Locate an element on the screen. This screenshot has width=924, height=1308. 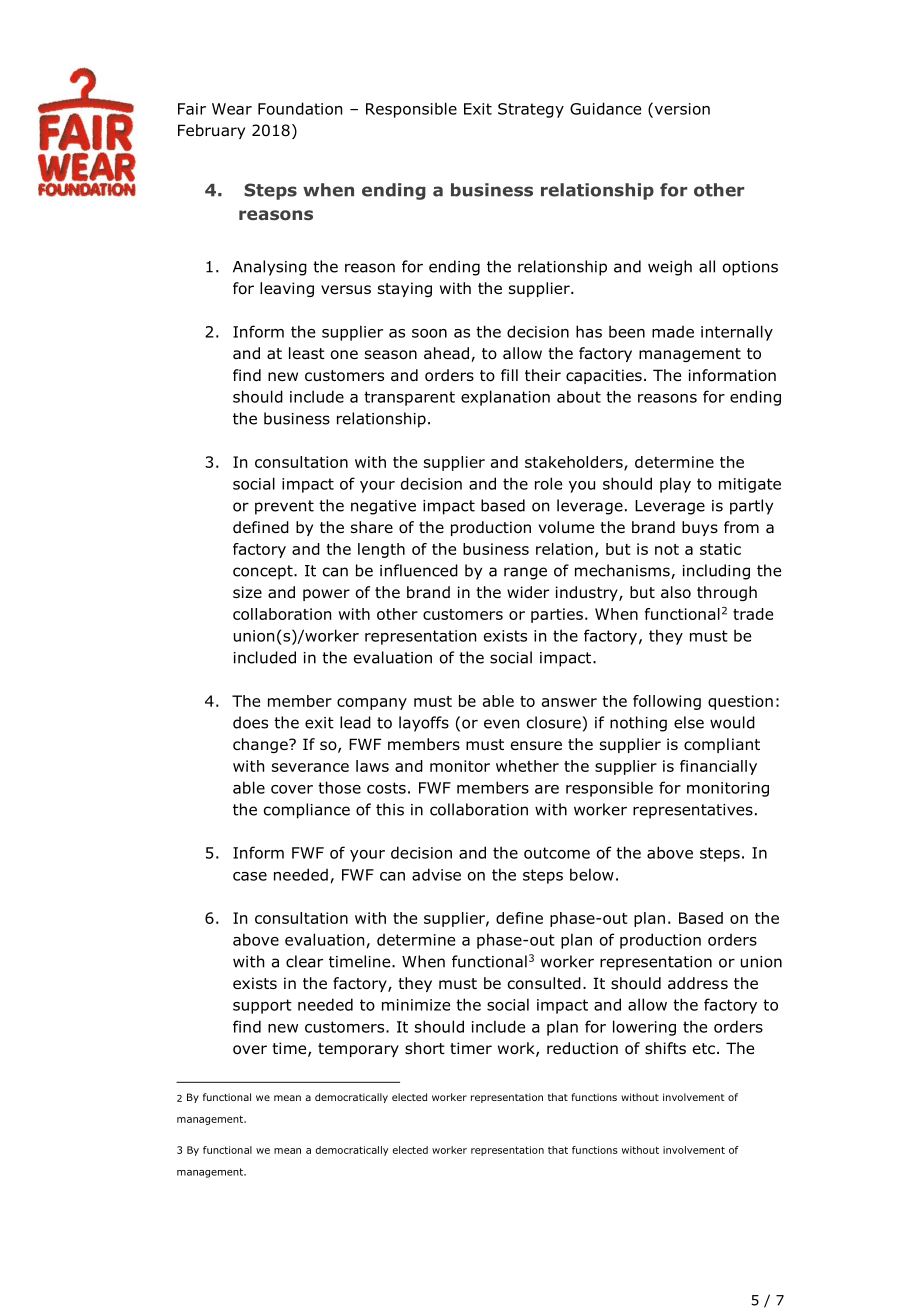
compliance is located at coordinates (307, 811).
